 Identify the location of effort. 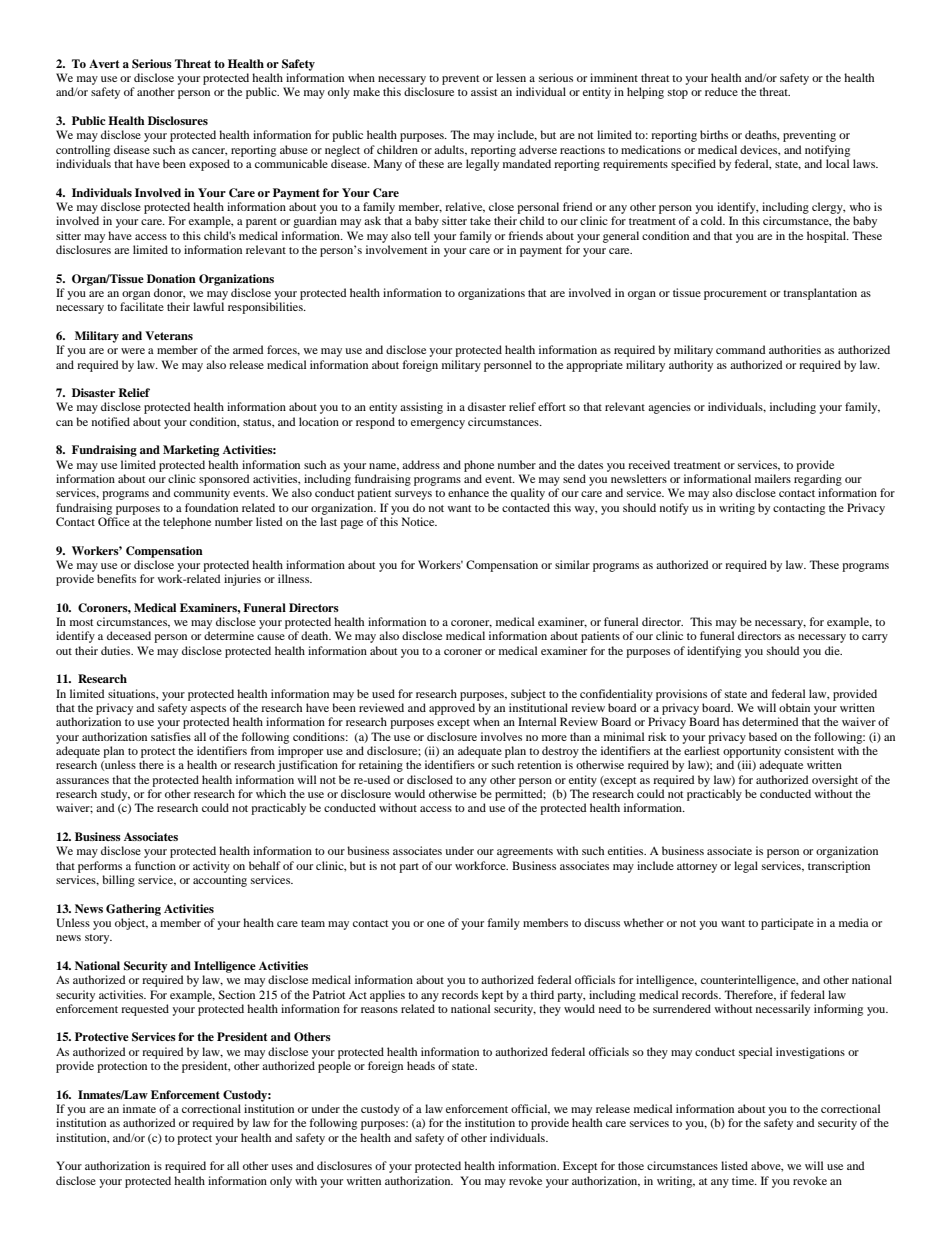
(552, 406).
